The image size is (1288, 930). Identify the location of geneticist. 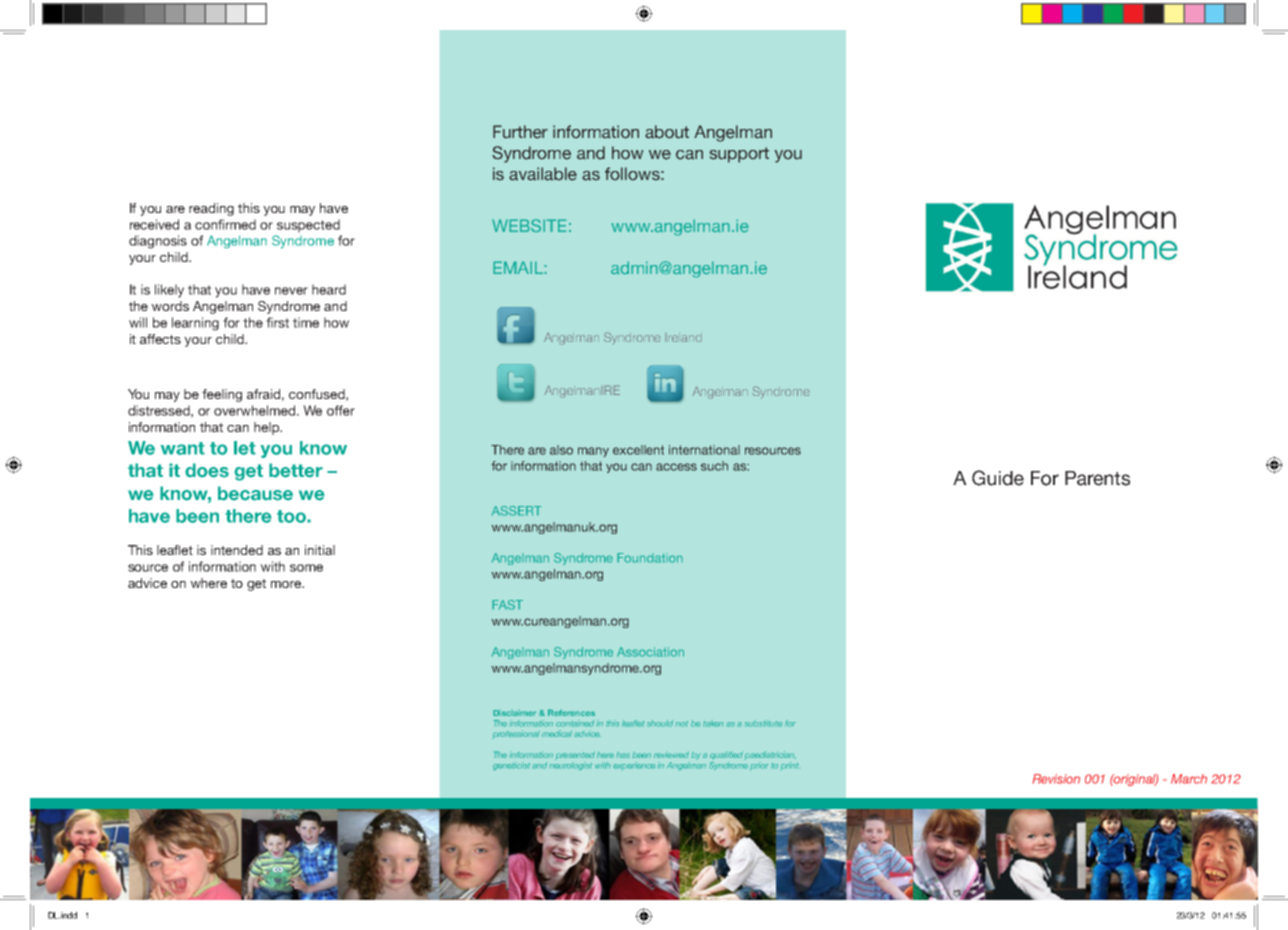
(511, 766).
